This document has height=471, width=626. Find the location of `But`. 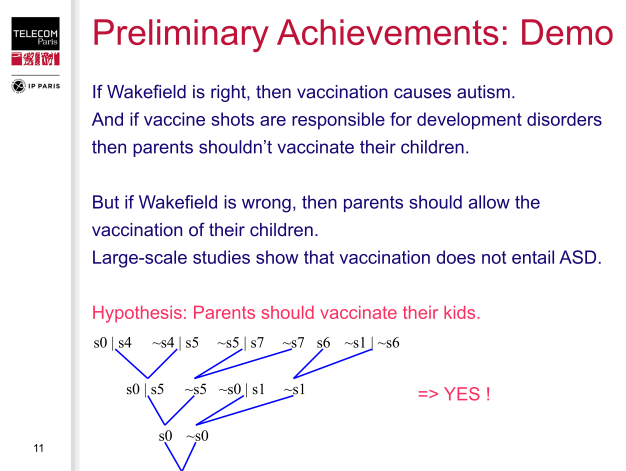

But is located at coordinates (106, 202).
